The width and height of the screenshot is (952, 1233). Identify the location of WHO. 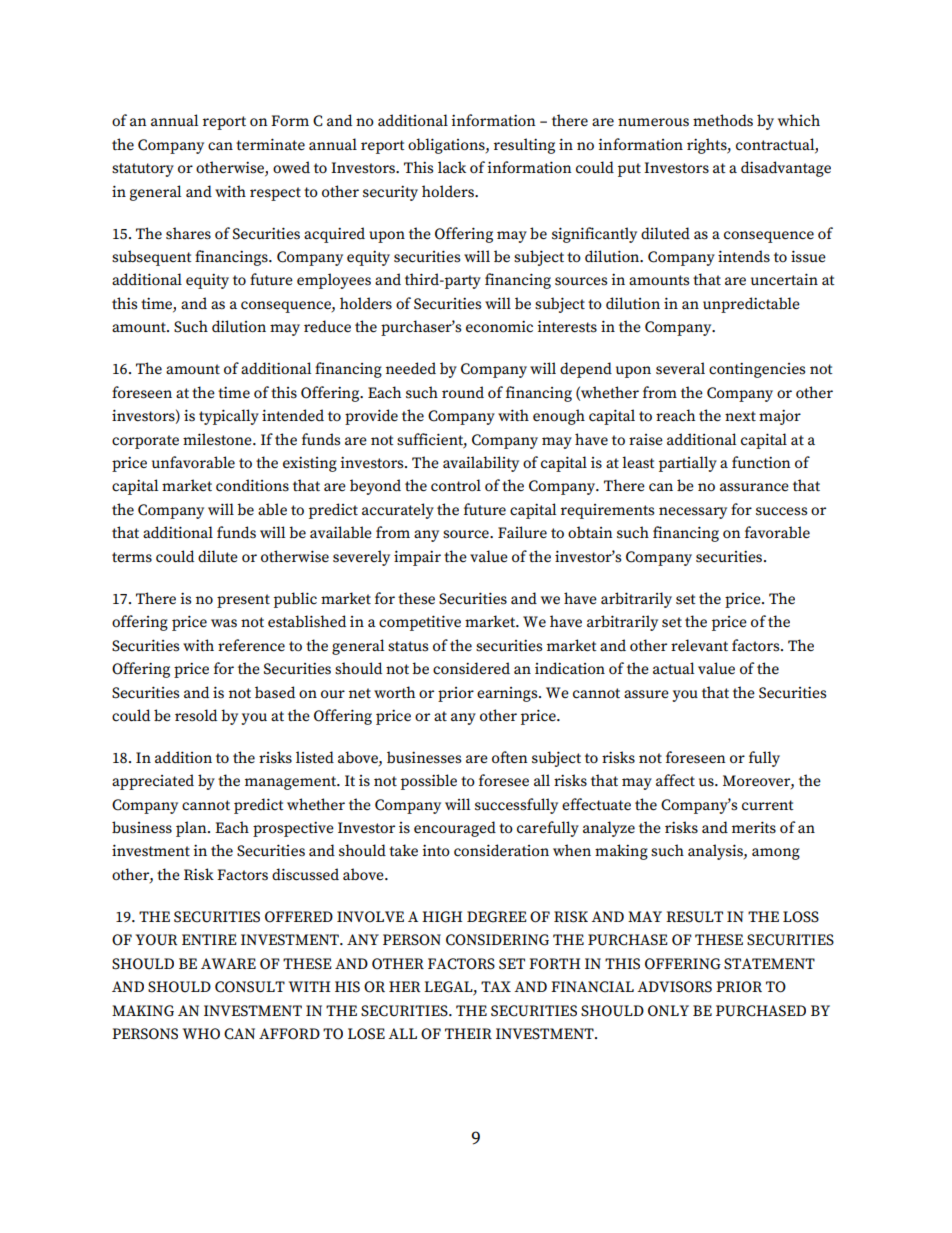
(201, 1034).
